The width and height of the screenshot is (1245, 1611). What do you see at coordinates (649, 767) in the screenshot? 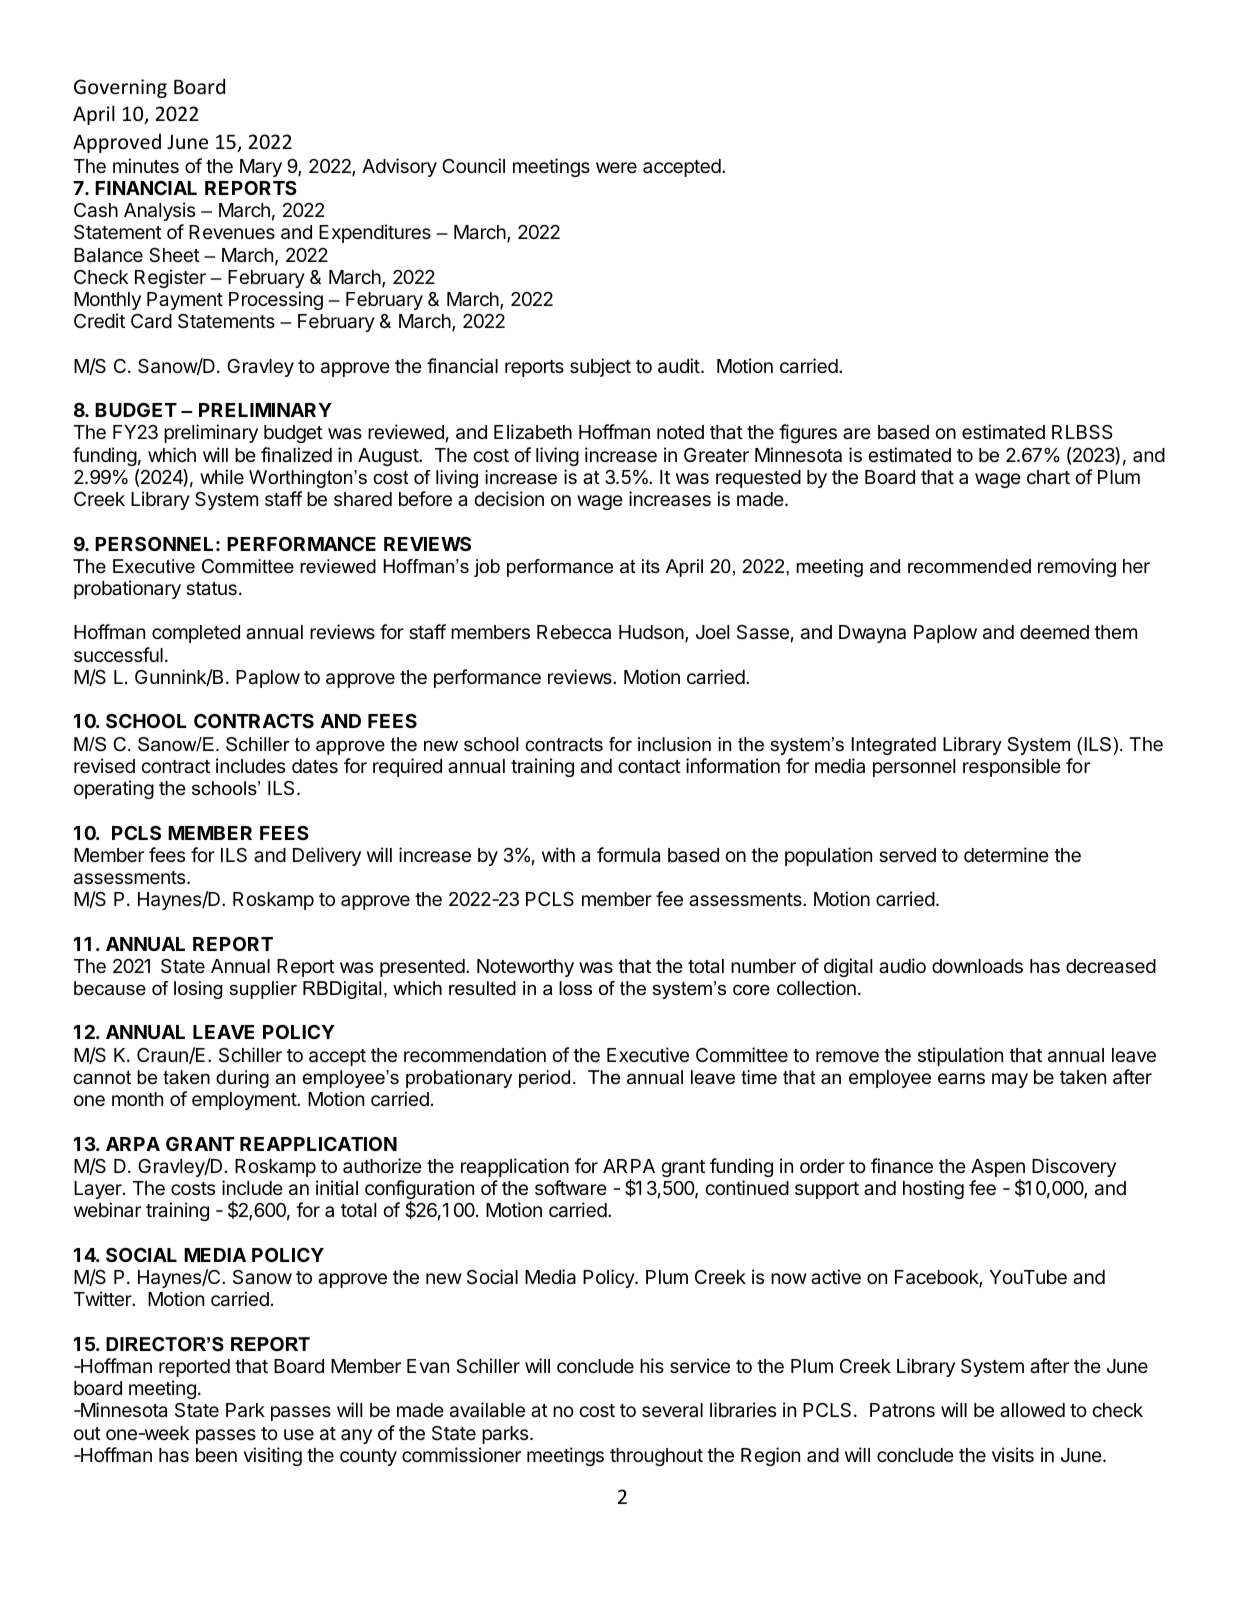
I see `contact` at bounding box center [649, 767].
